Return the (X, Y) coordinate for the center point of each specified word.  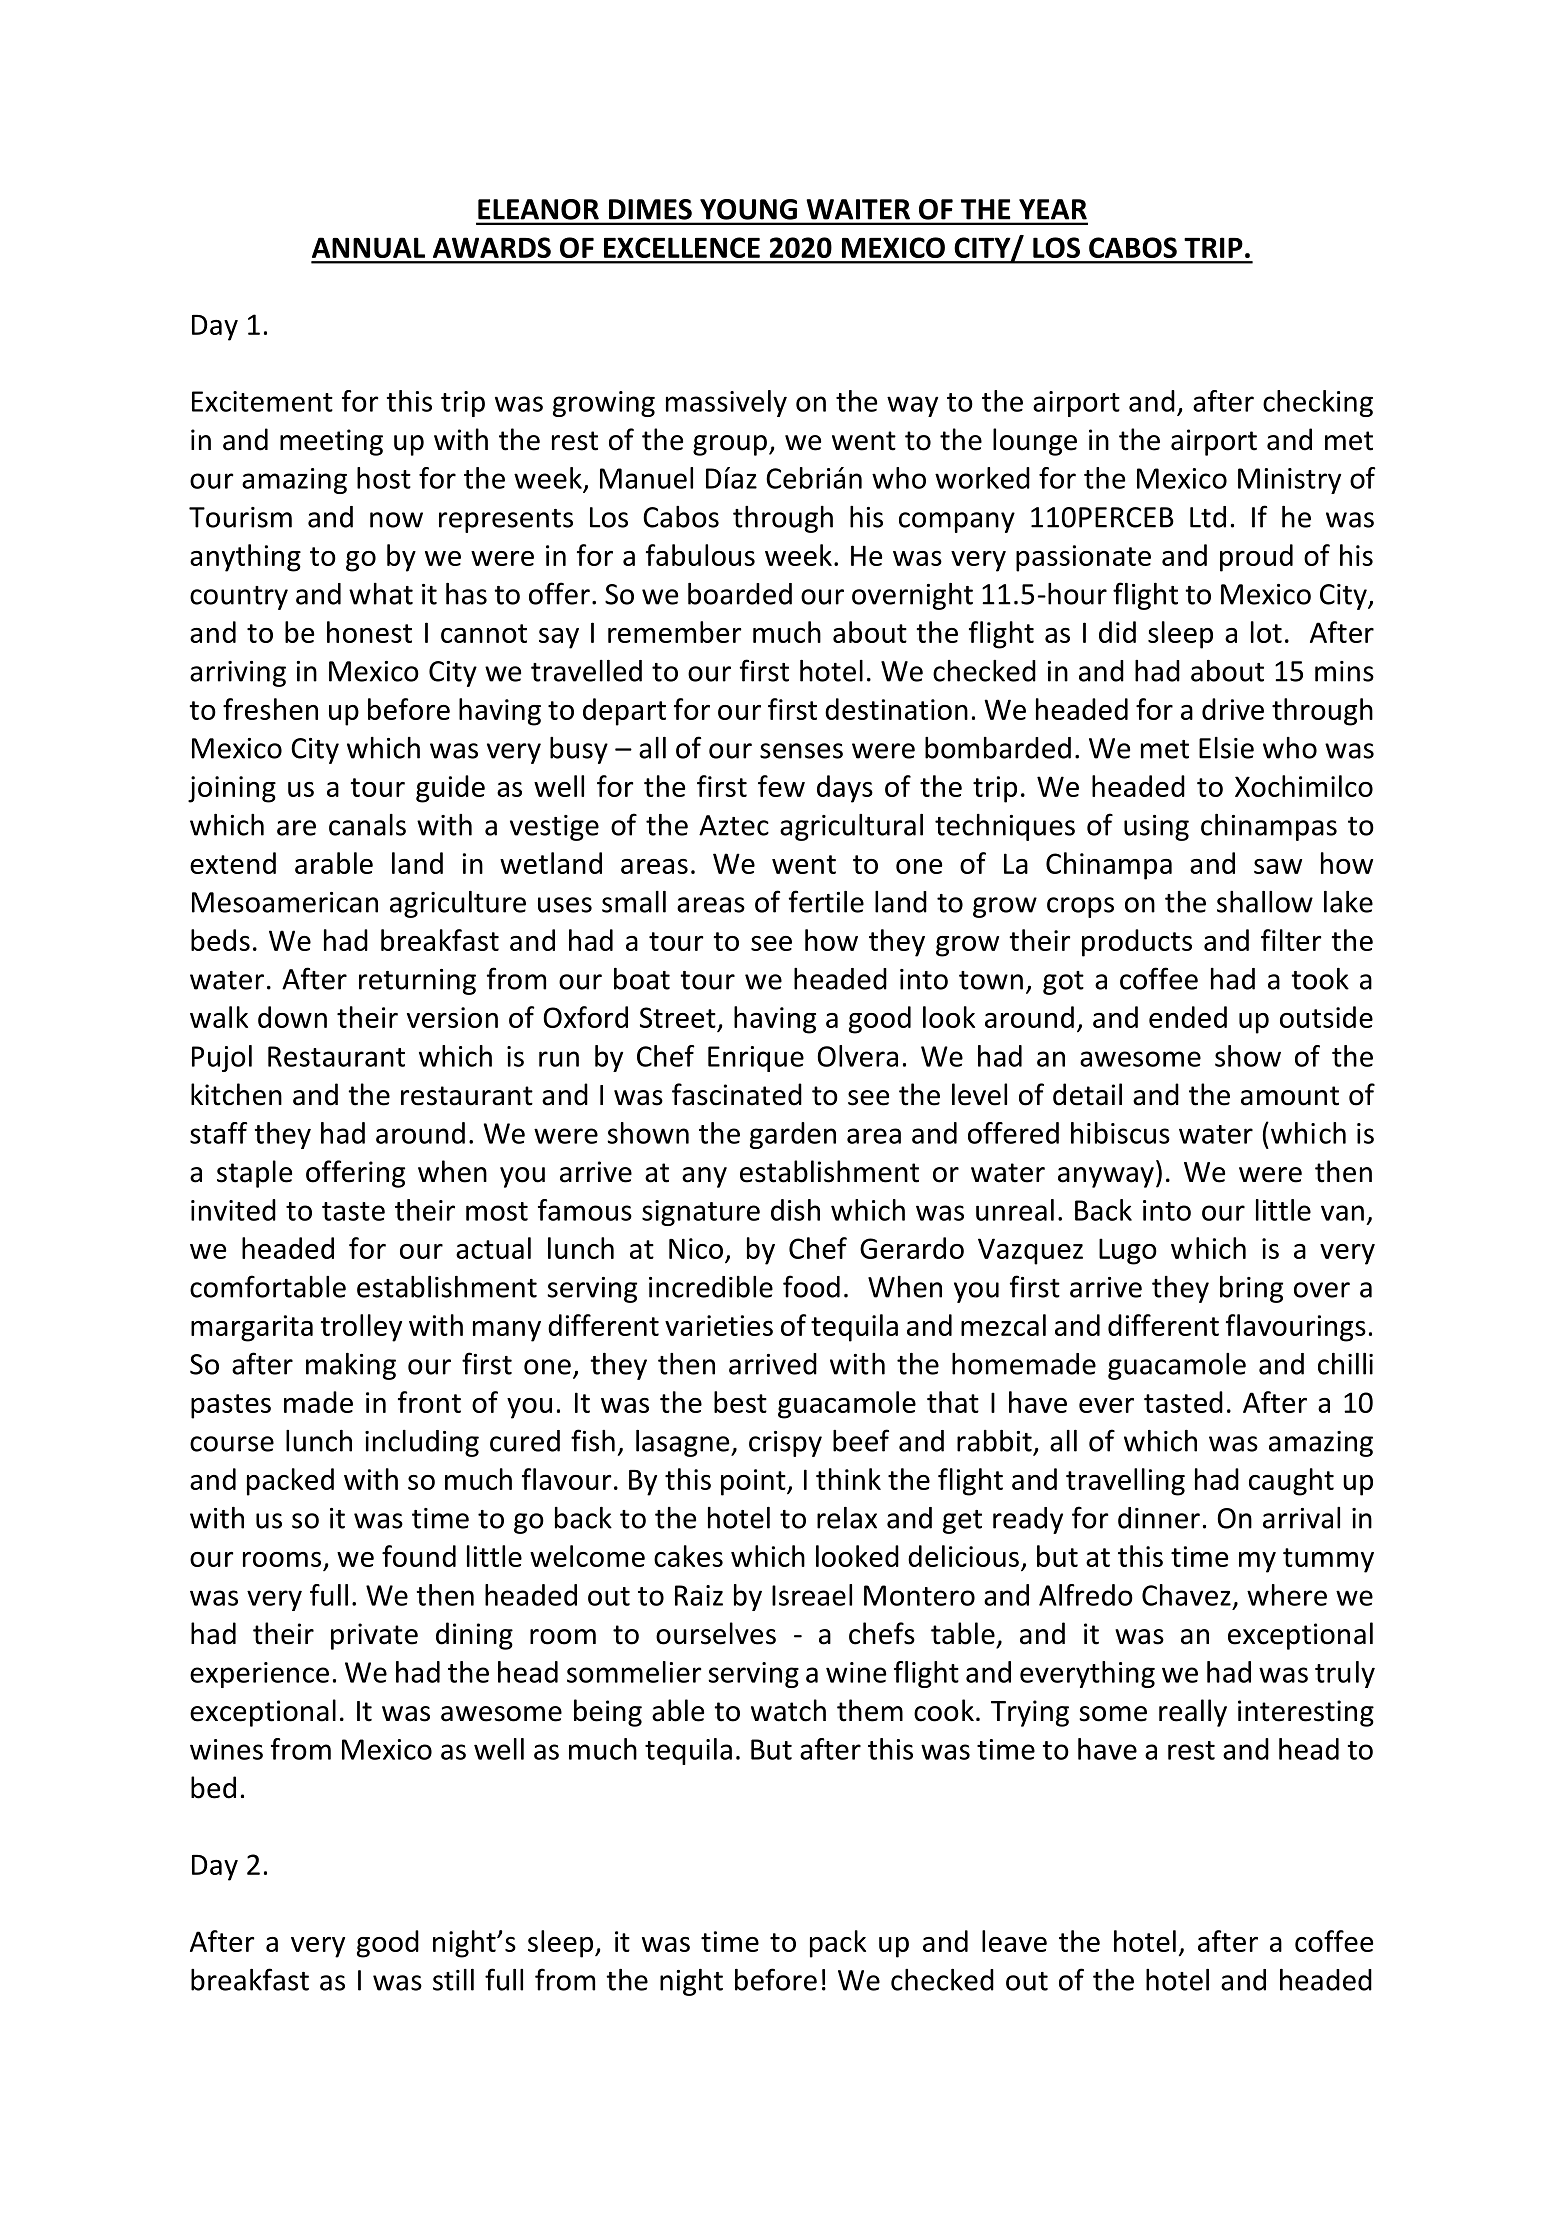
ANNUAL (368, 247)
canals (367, 825)
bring (1251, 1289)
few (781, 786)
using (1156, 828)
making (351, 1366)
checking (1318, 403)
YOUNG (748, 209)
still (453, 1980)
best (740, 1402)
